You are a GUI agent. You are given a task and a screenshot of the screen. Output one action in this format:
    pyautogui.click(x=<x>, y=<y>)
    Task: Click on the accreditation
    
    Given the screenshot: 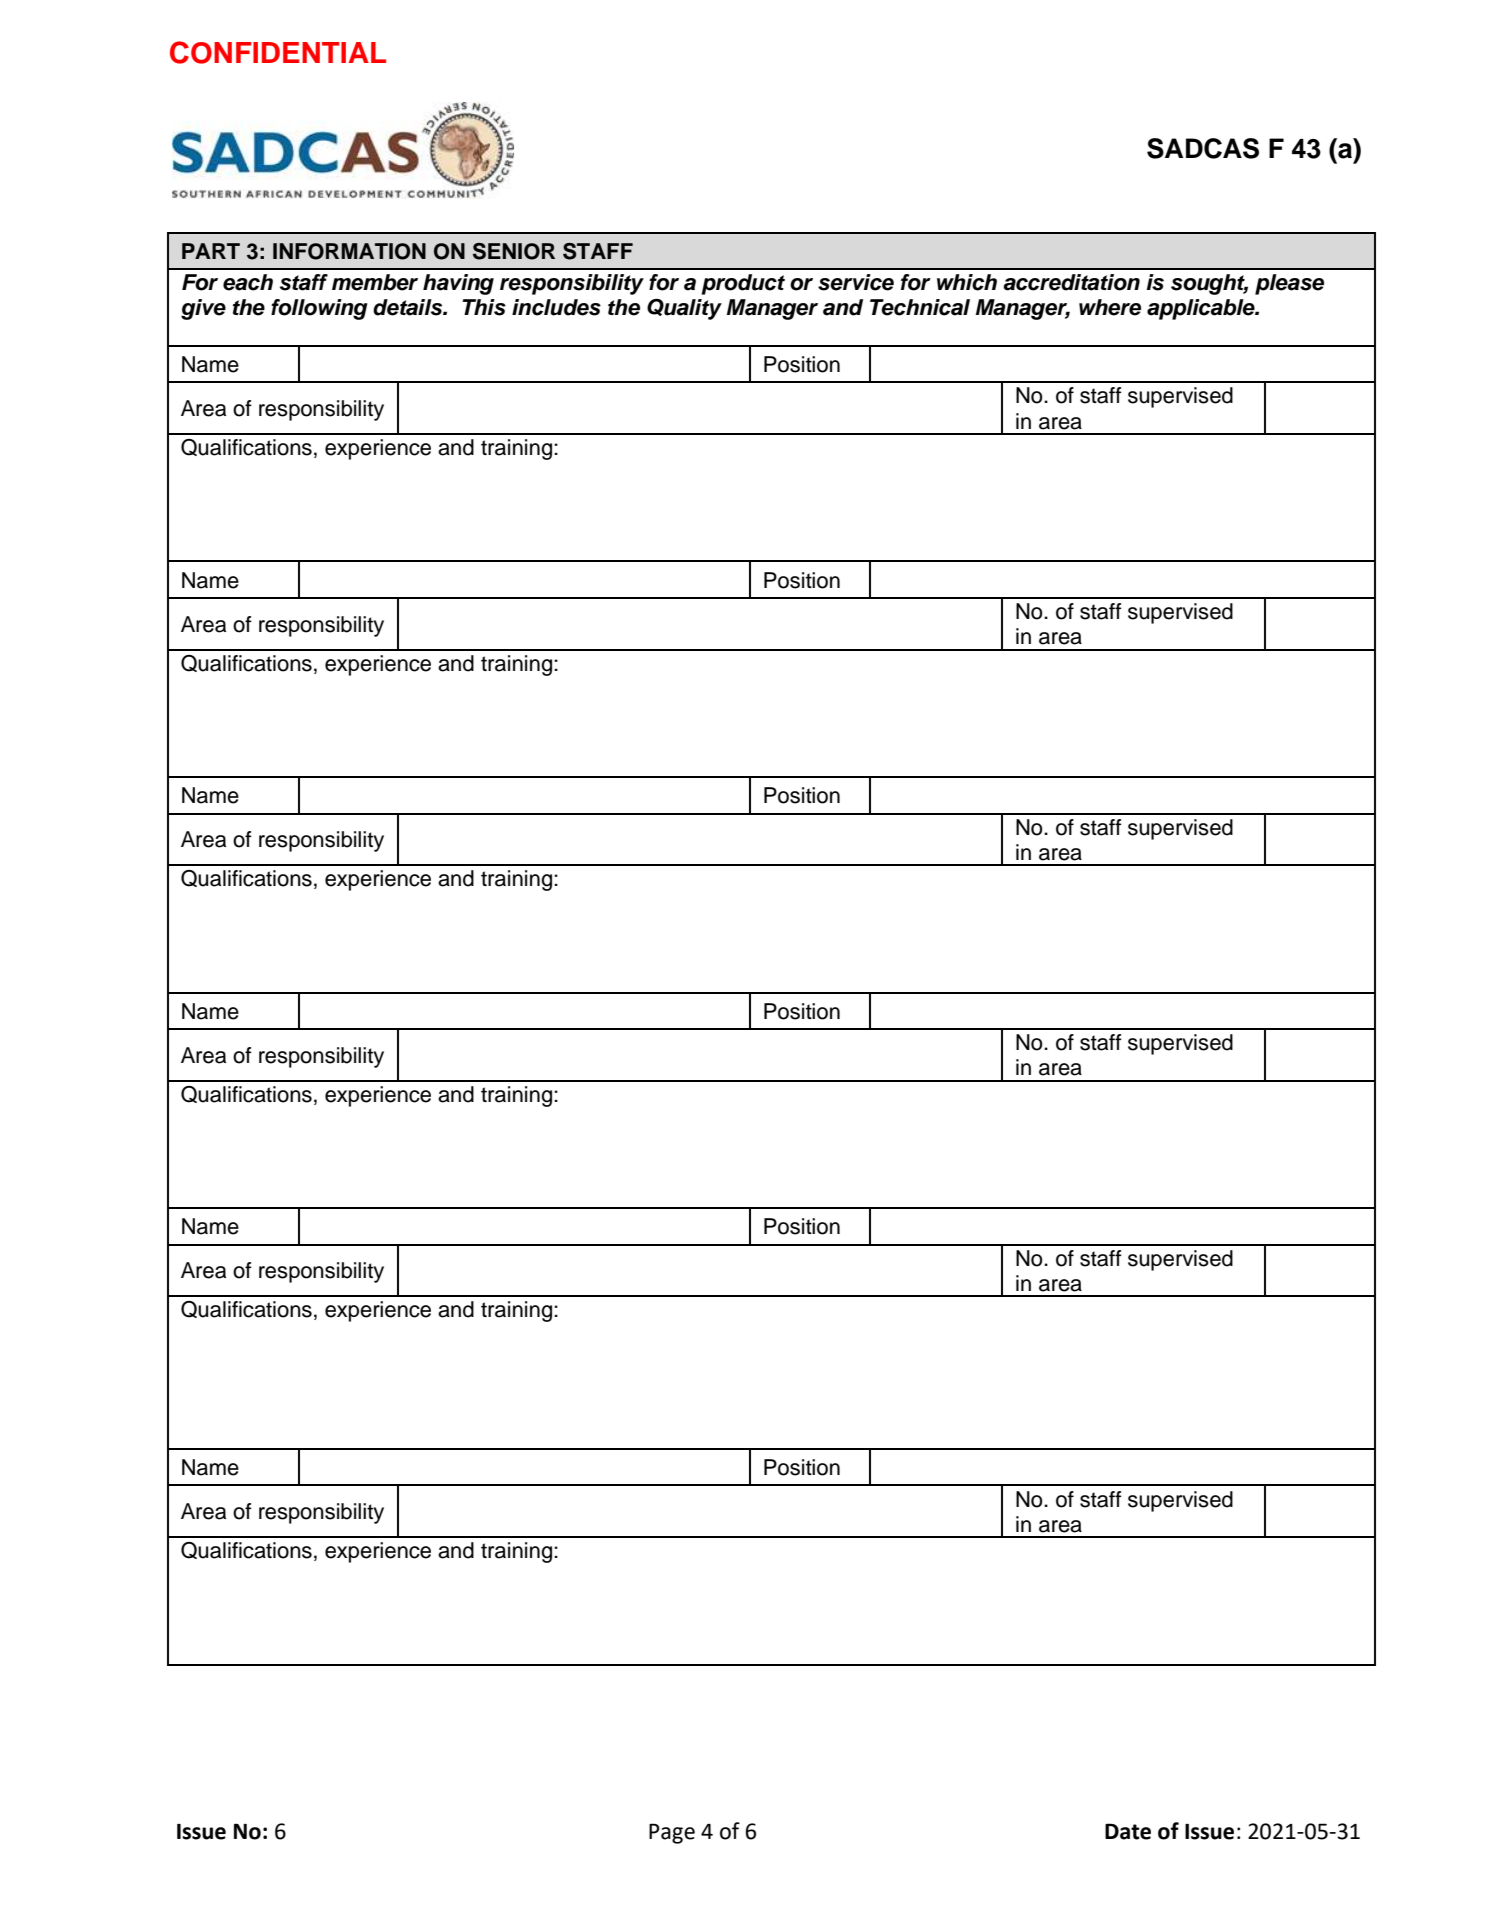 What is the action you would take?
    pyautogui.click(x=1071, y=282)
